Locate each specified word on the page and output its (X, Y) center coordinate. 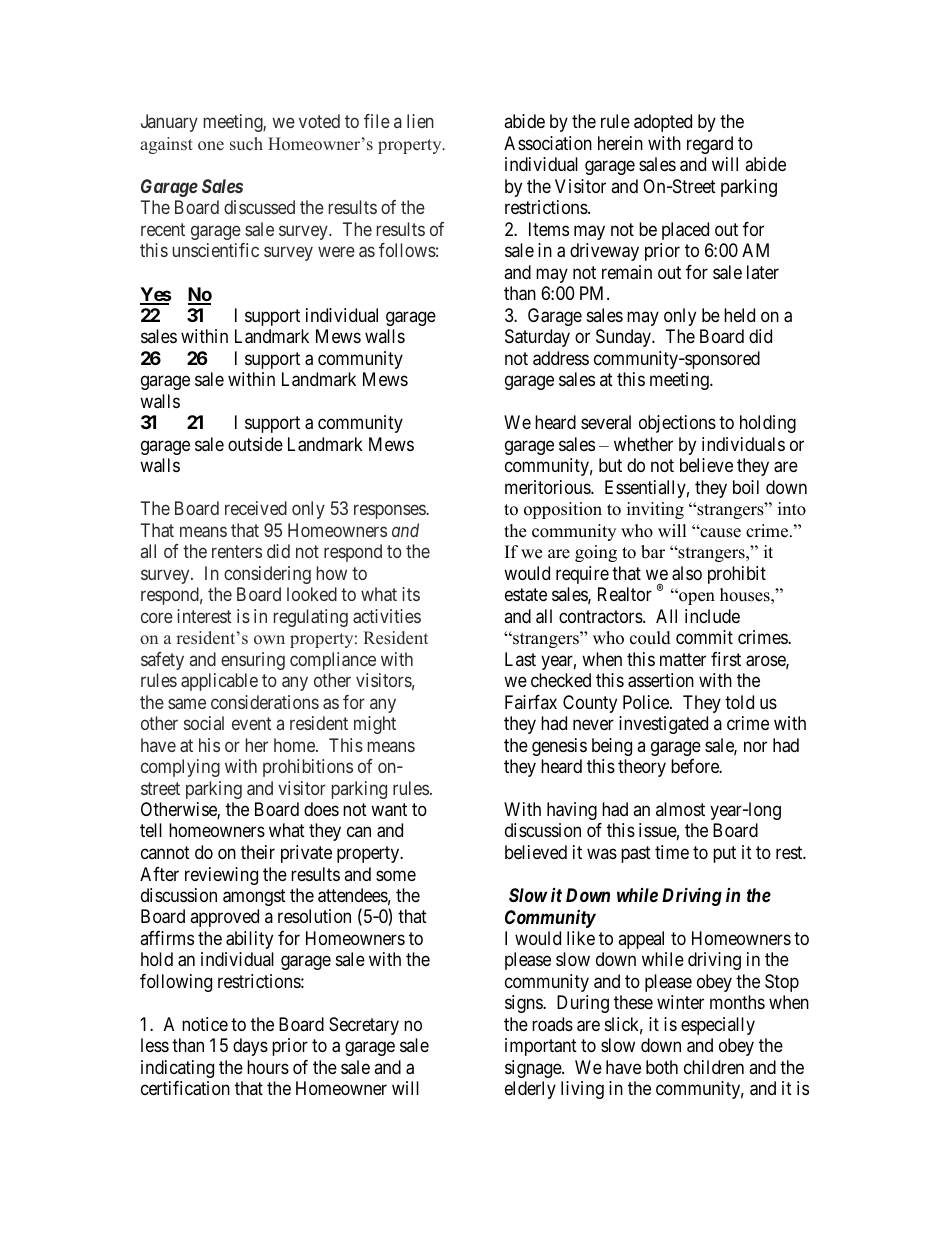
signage (534, 1069)
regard (710, 145)
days (250, 1047)
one (211, 146)
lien (420, 121)
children (714, 1067)
